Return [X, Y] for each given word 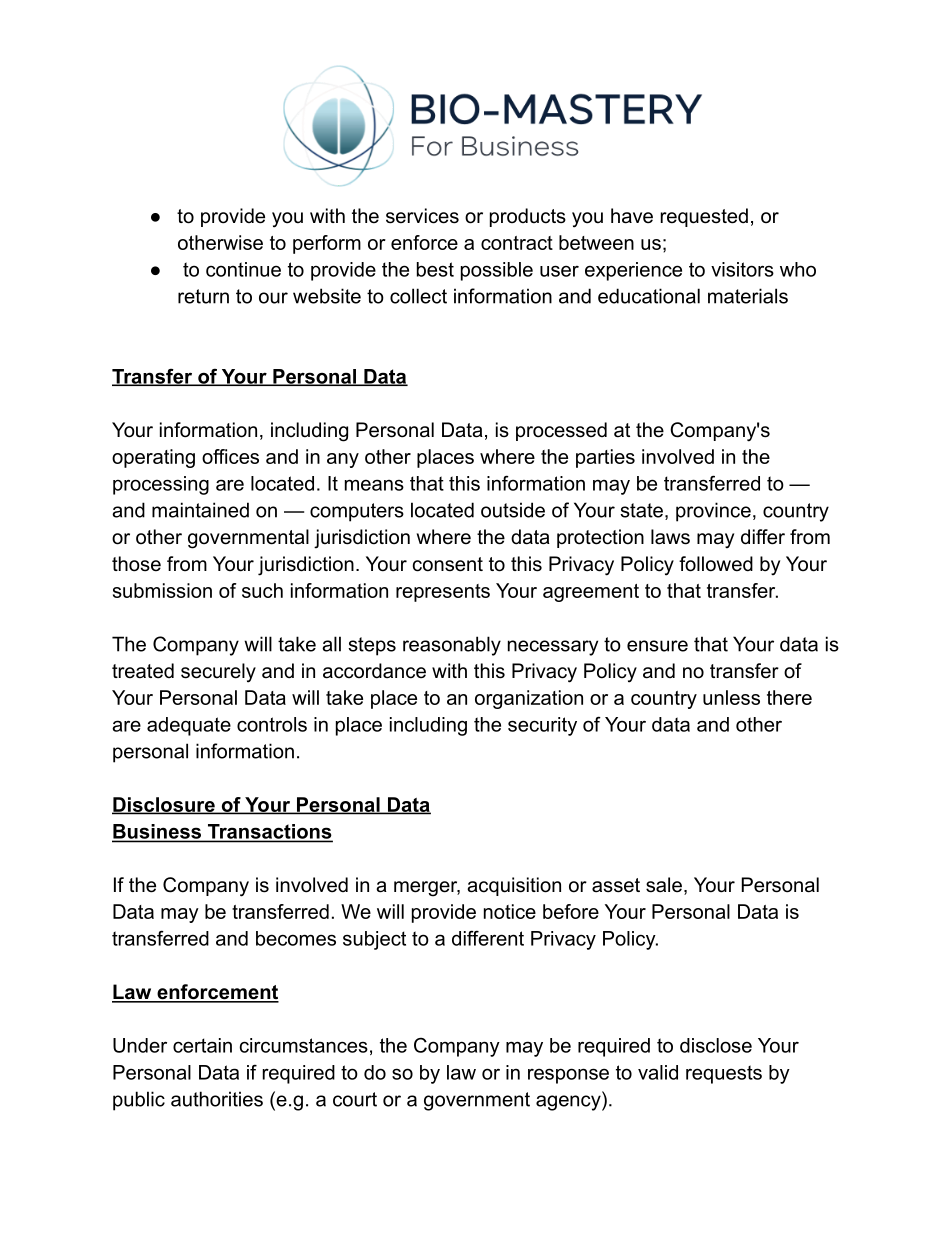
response [568, 1076]
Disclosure [164, 805]
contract [517, 243]
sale [664, 885]
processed [561, 431]
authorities [217, 1099]
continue [243, 269]
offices [230, 456]
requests [724, 1074]
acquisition [514, 886]
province [713, 512]
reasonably [452, 646]
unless [731, 697]
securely [218, 673]
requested [704, 217]
